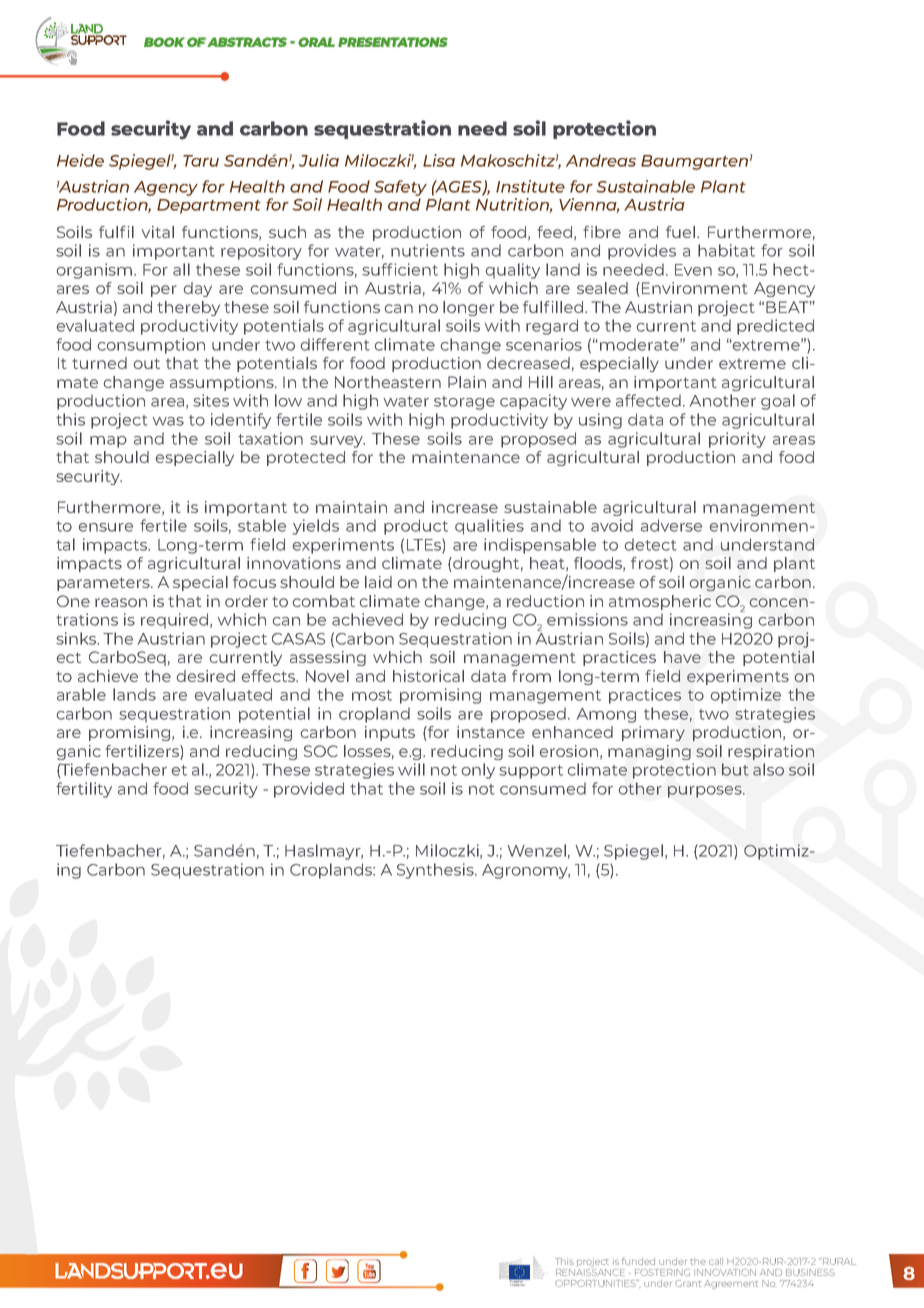  Describe the element at coordinates (726, 250) in the image. I see `habitat` at that location.
